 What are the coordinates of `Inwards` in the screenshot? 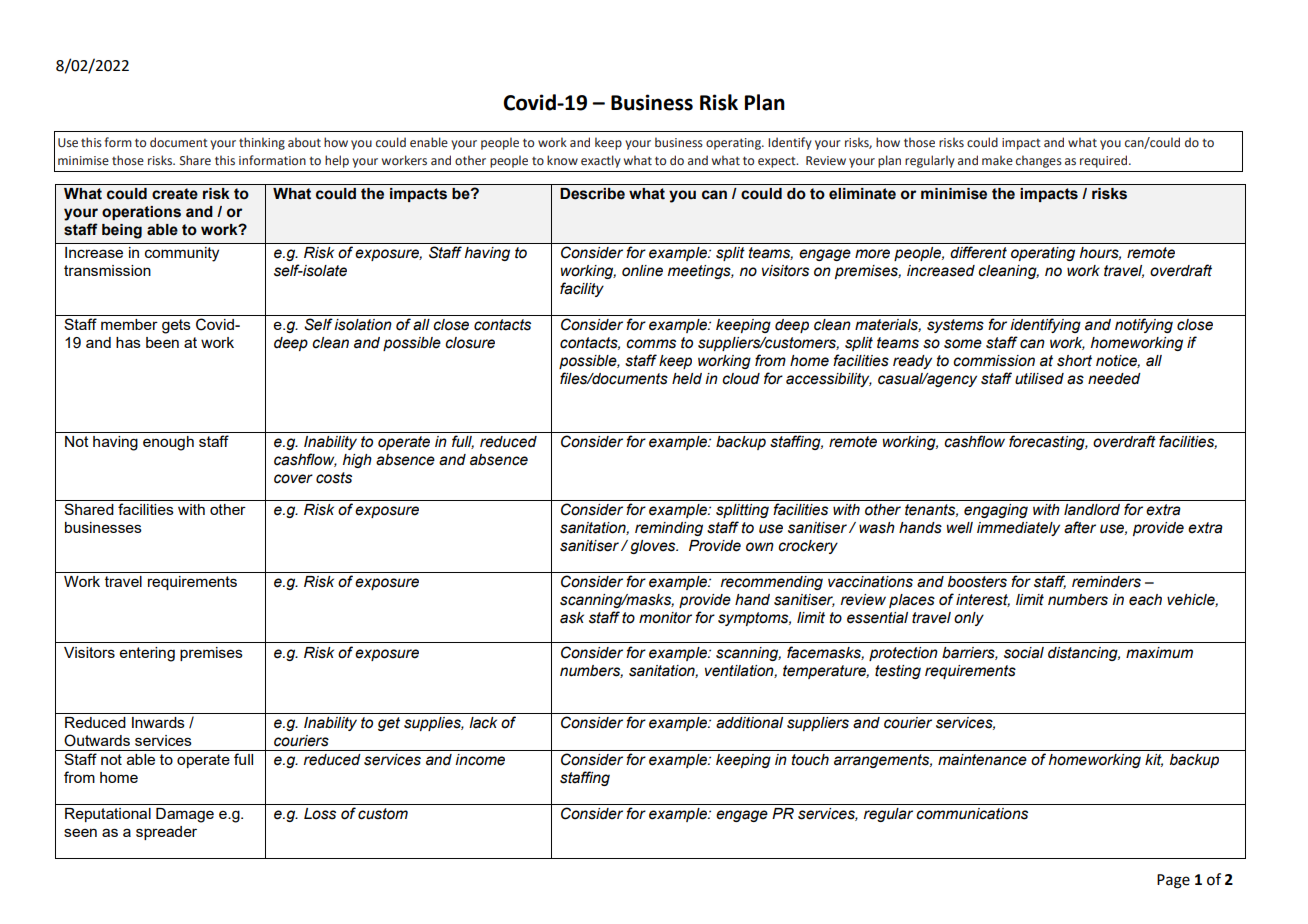 It's located at (158, 722).
